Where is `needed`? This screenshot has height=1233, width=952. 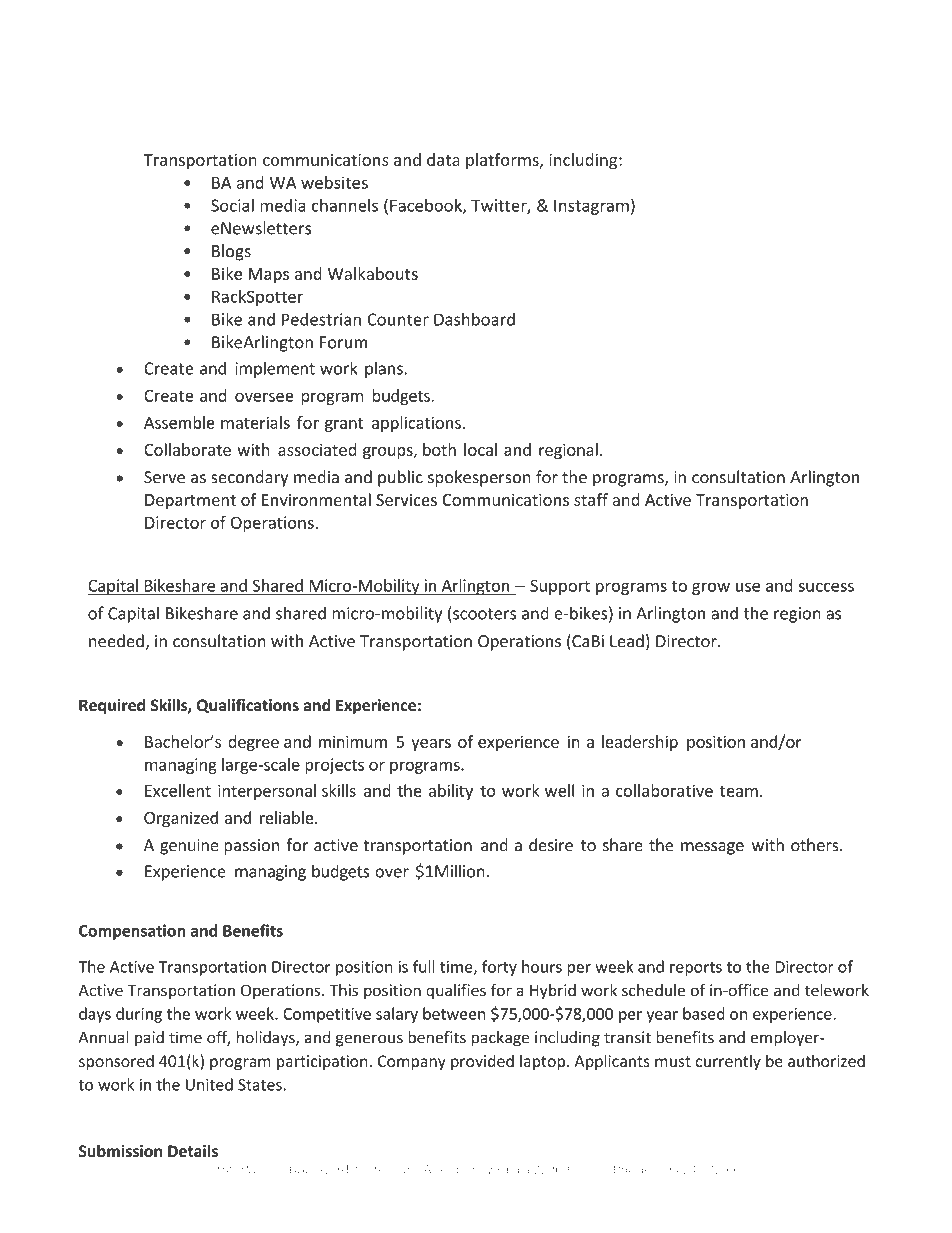
needed is located at coordinates (117, 642).
